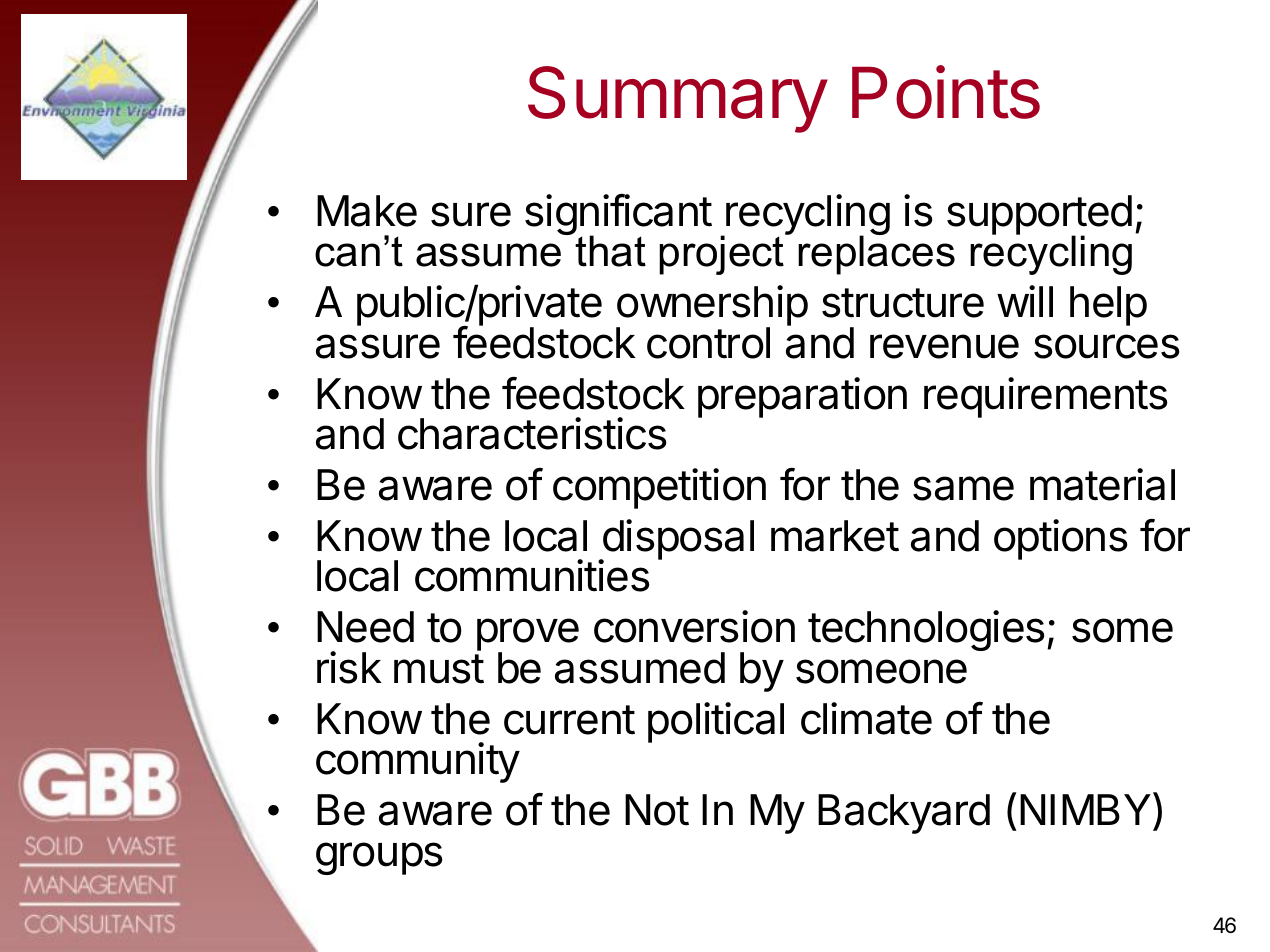 This document has width=1270, height=952. Describe the element at coordinates (367, 211) in the document. I see `Make` at that location.
